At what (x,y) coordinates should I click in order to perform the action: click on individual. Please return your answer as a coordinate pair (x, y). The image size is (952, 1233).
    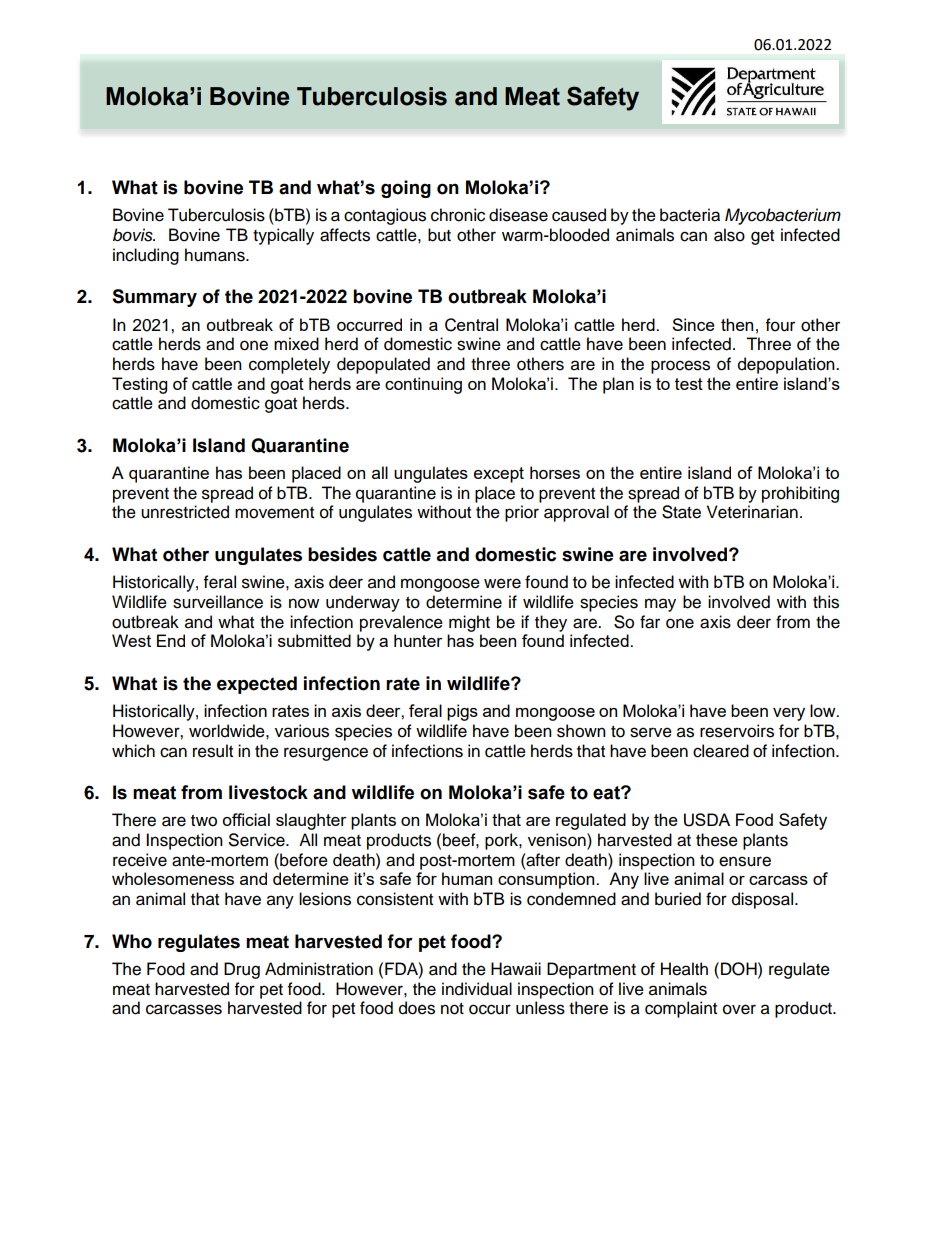
    Looking at the image, I should click on (477, 989).
